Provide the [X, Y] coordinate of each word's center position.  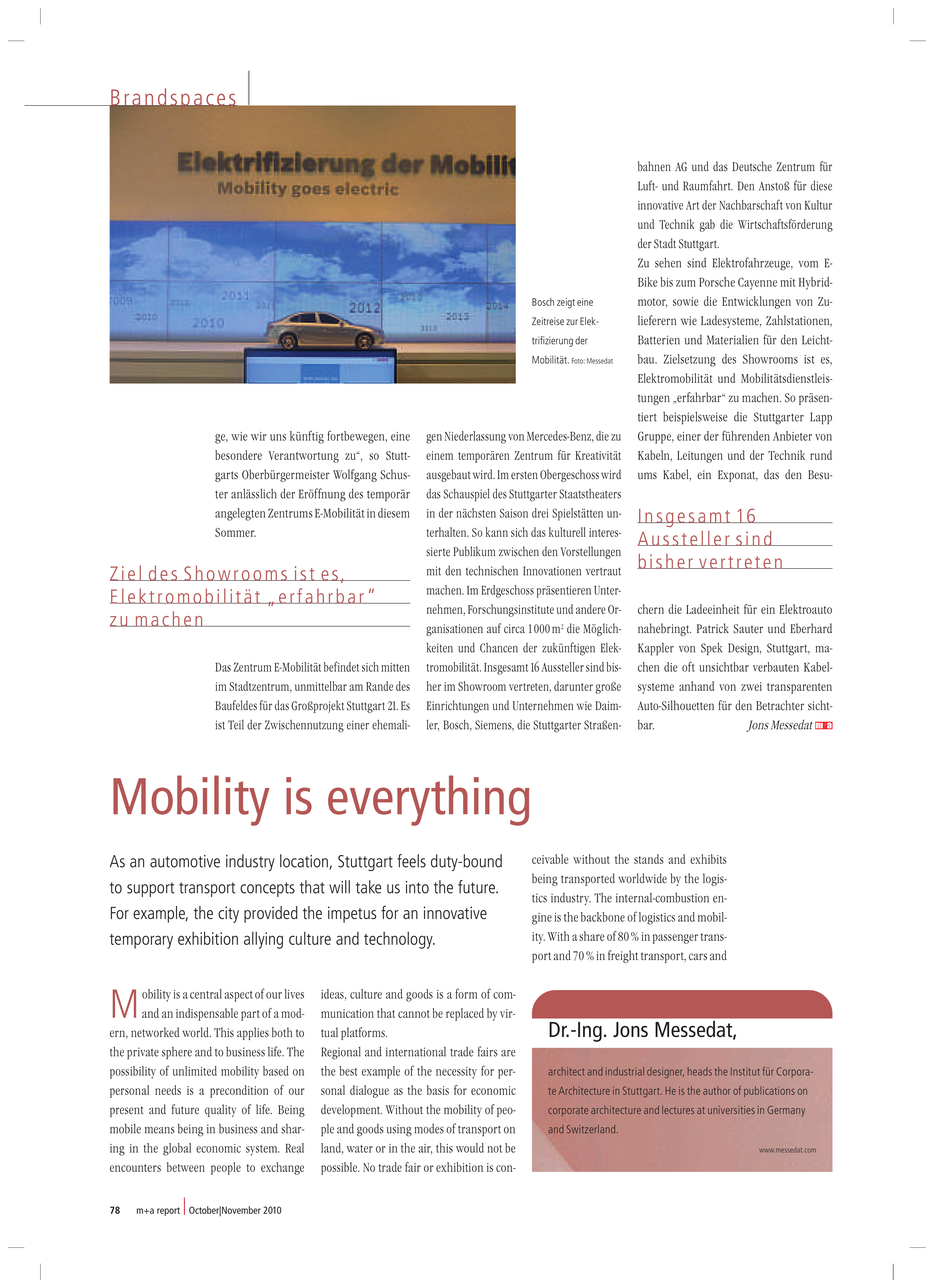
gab [707, 225]
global [177, 1149]
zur [572, 322]
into [417, 887]
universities [731, 1110]
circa [514, 629]
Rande [379, 686]
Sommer [235, 532]
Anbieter [792, 436]
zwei [751, 686]
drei [540, 513]
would [470, 1148]
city [228, 914]
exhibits [708, 859]
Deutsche [752, 166]
